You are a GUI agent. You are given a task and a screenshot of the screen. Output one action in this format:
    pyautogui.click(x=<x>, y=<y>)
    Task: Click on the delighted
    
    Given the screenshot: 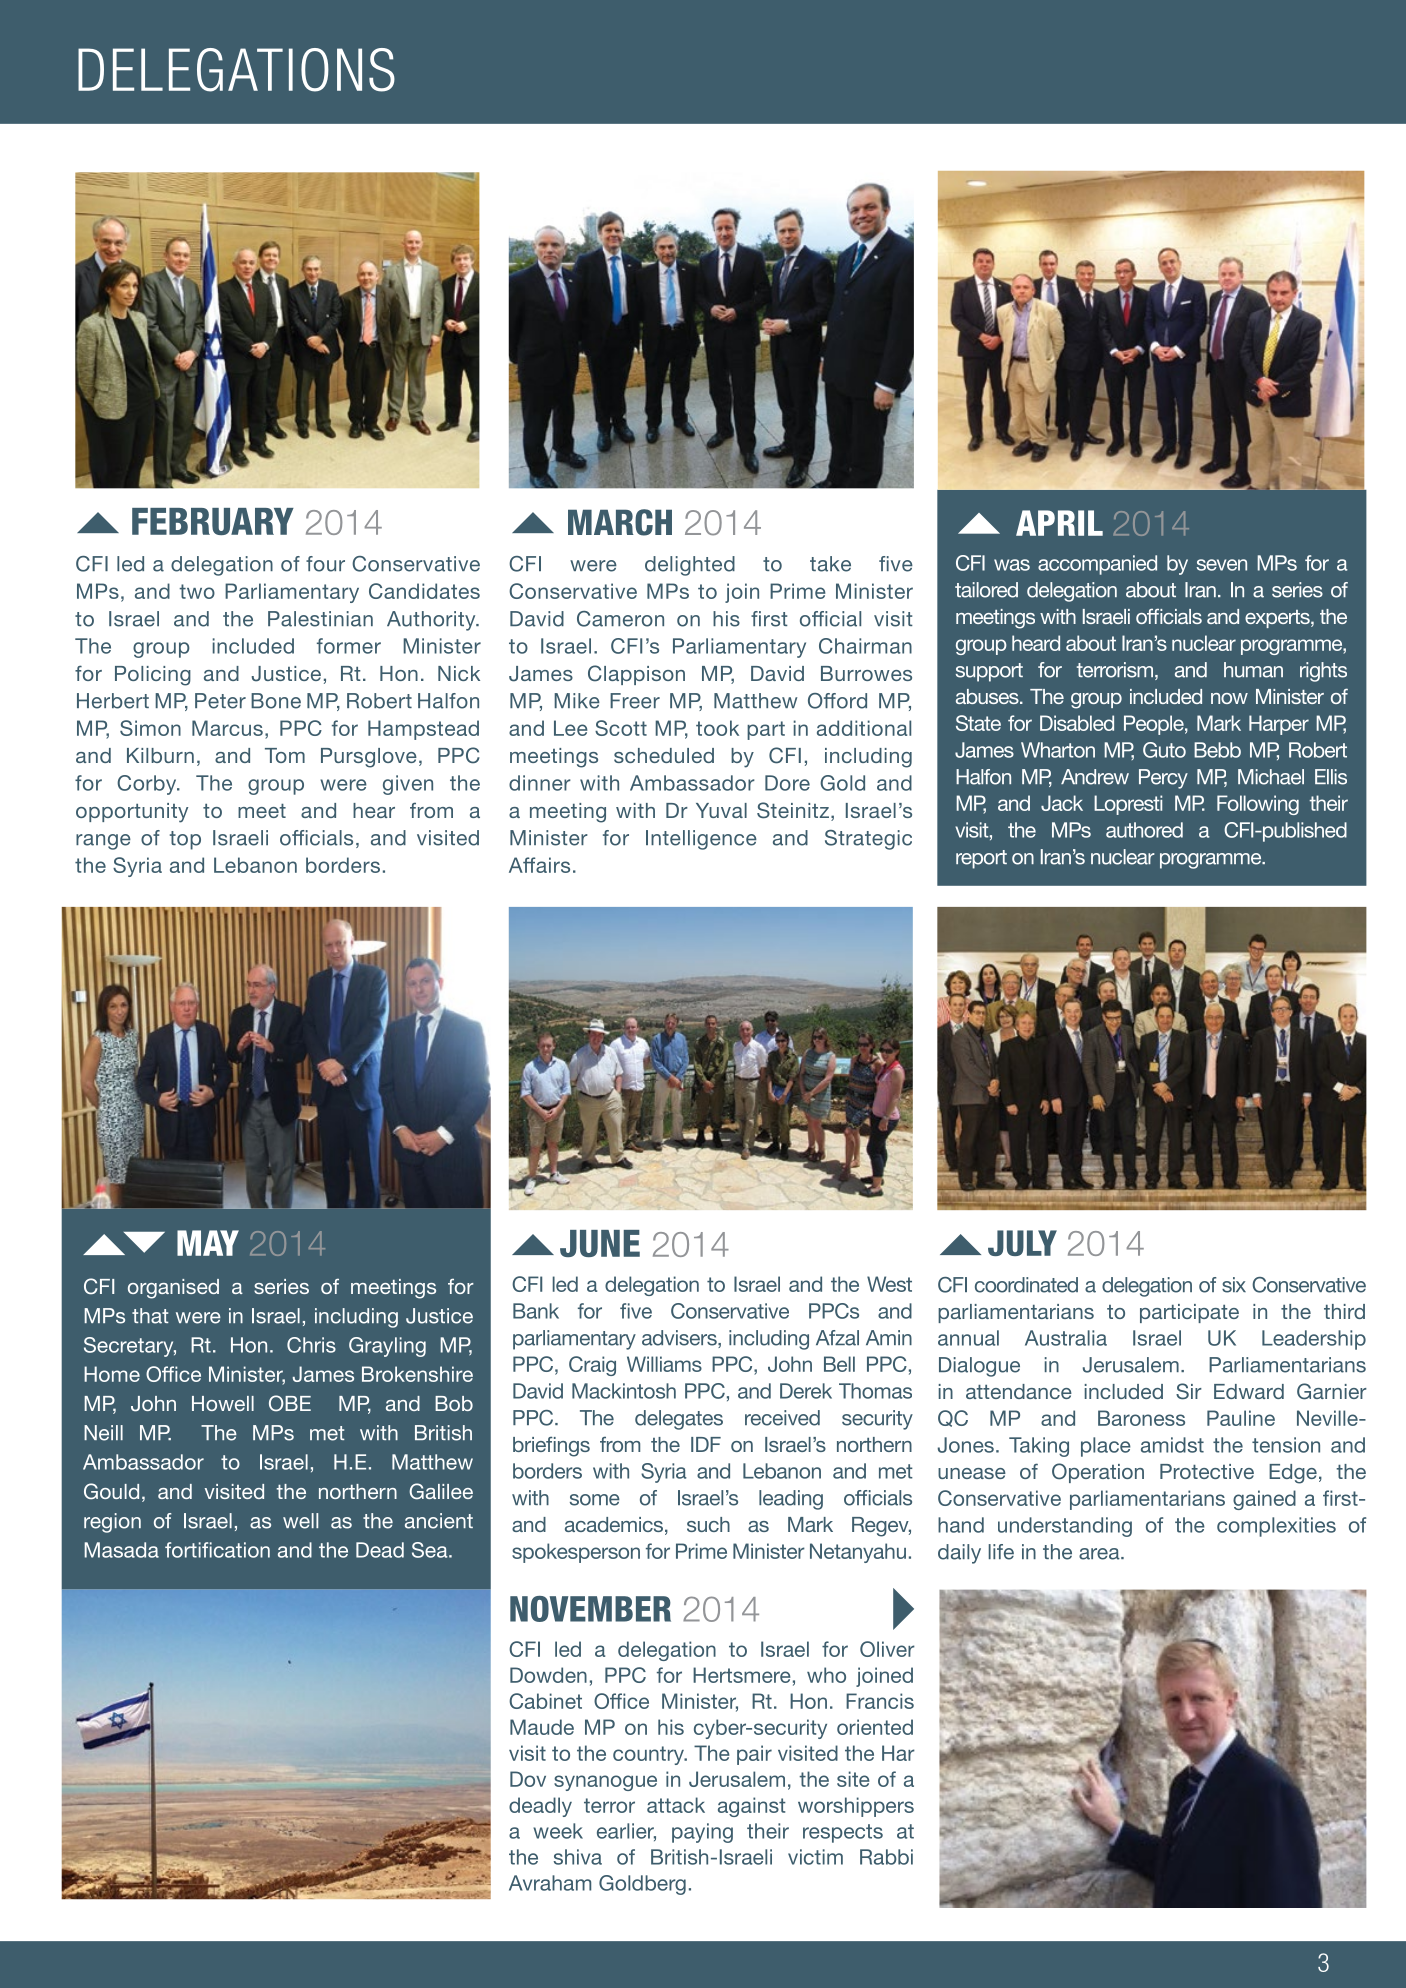 What is the action you would take?
    pyautogui.click(x=690, y=566)
